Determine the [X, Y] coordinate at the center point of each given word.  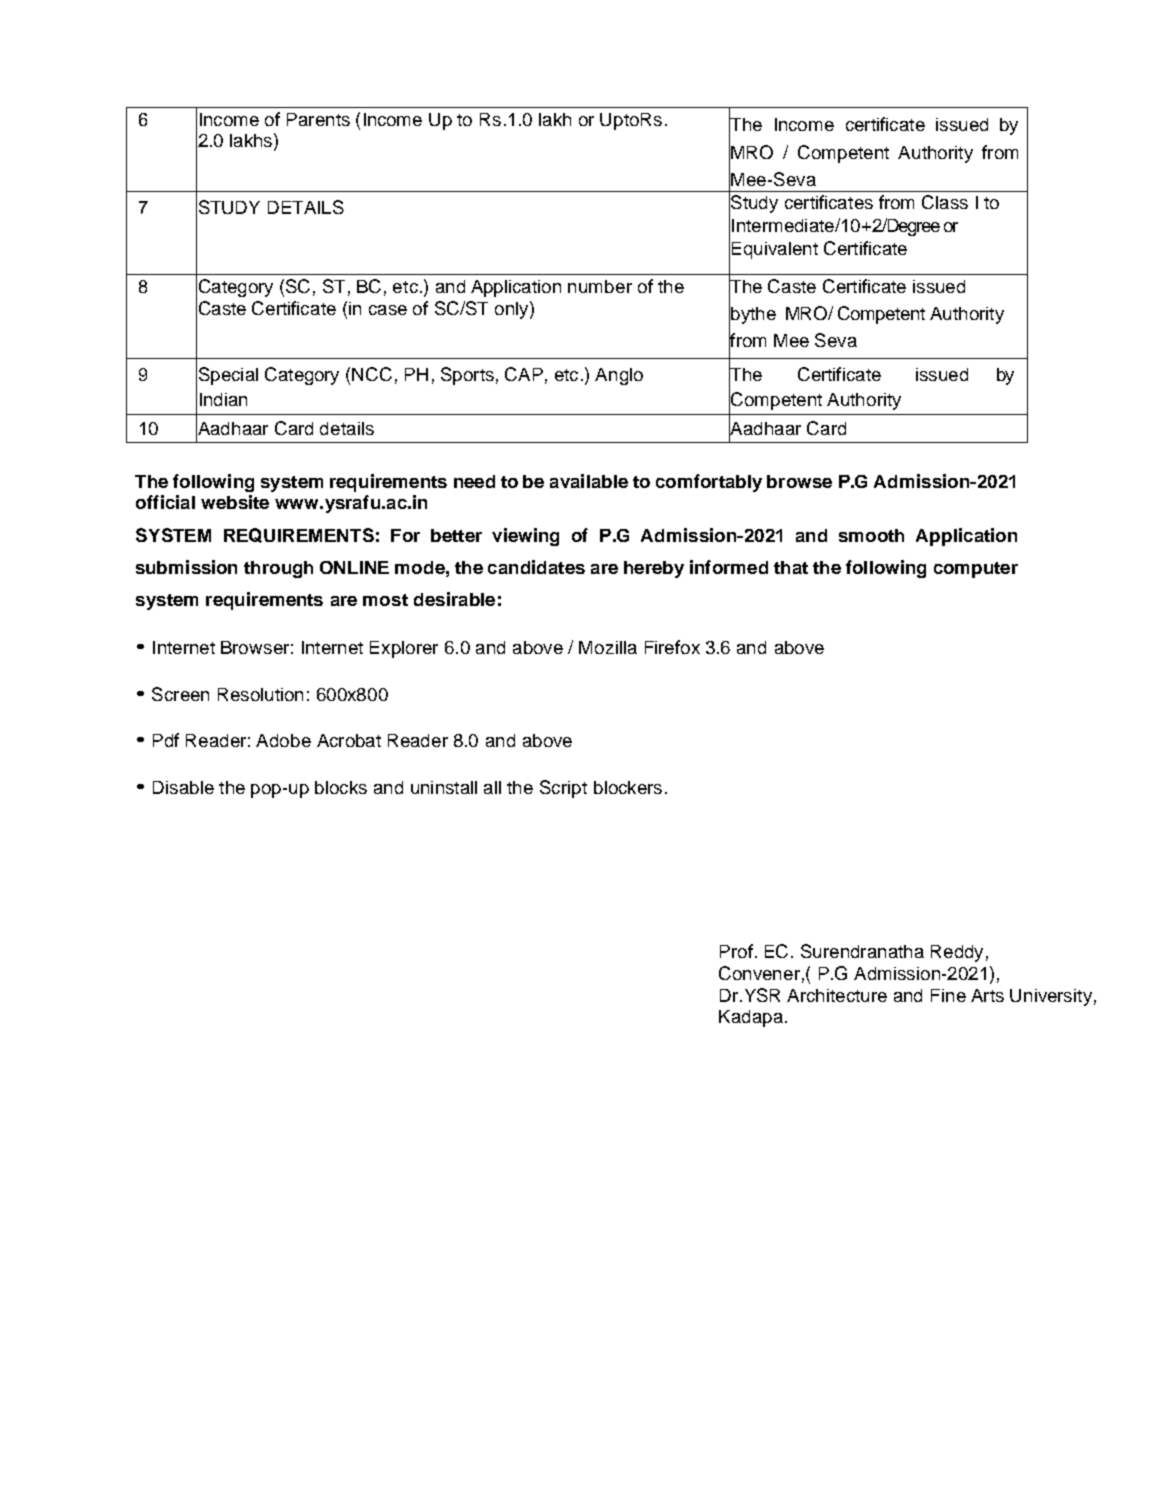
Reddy [957, 953]
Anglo [619, 376]
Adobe [283, 740]
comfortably [709, 483]
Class [945, 202]
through [278, 569]
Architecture [837, 995]
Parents [318, 119]
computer [976, 570]
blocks [341, 787]
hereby [654, 569]
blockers [628, 787]
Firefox [672, 647]
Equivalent [775, 250]
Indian [223, 399]
